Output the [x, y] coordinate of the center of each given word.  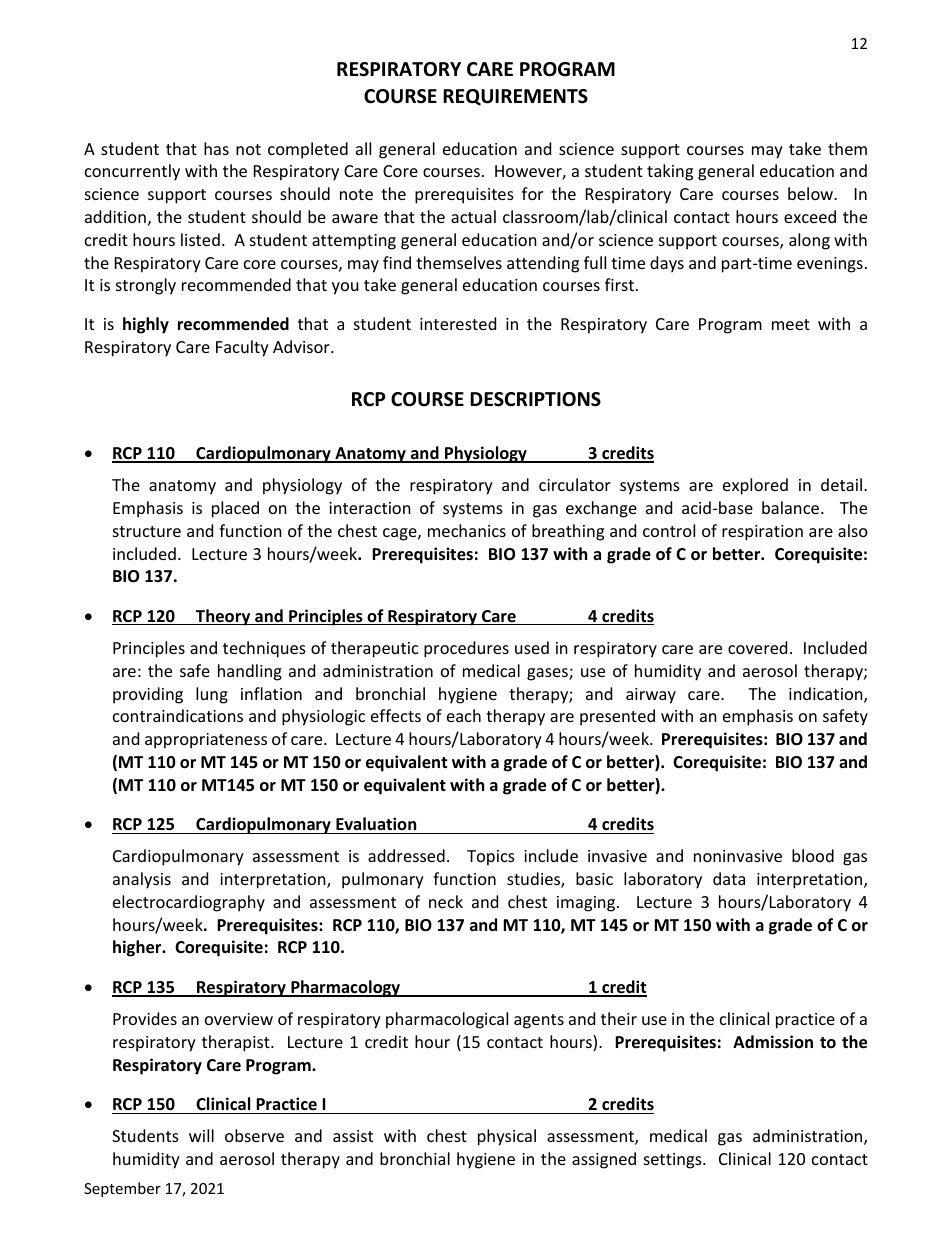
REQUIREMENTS [515, 97]
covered [757, 647]
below [812, 193]
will [201, 1135]
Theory [223, 617]
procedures [466, 649]
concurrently [132, 172]
